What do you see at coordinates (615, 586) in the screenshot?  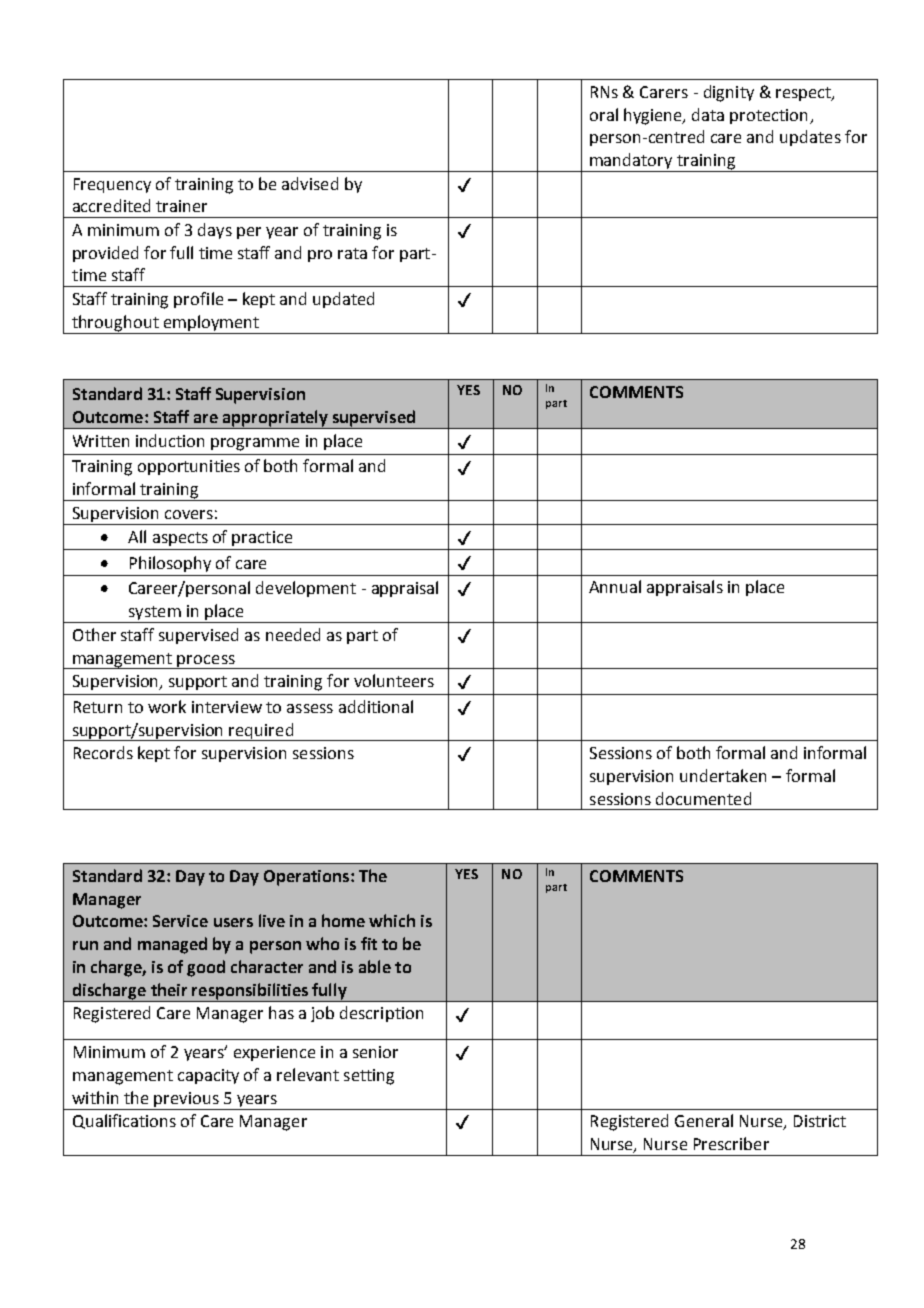 I see `Annual` at bounding box center [615, 586].
